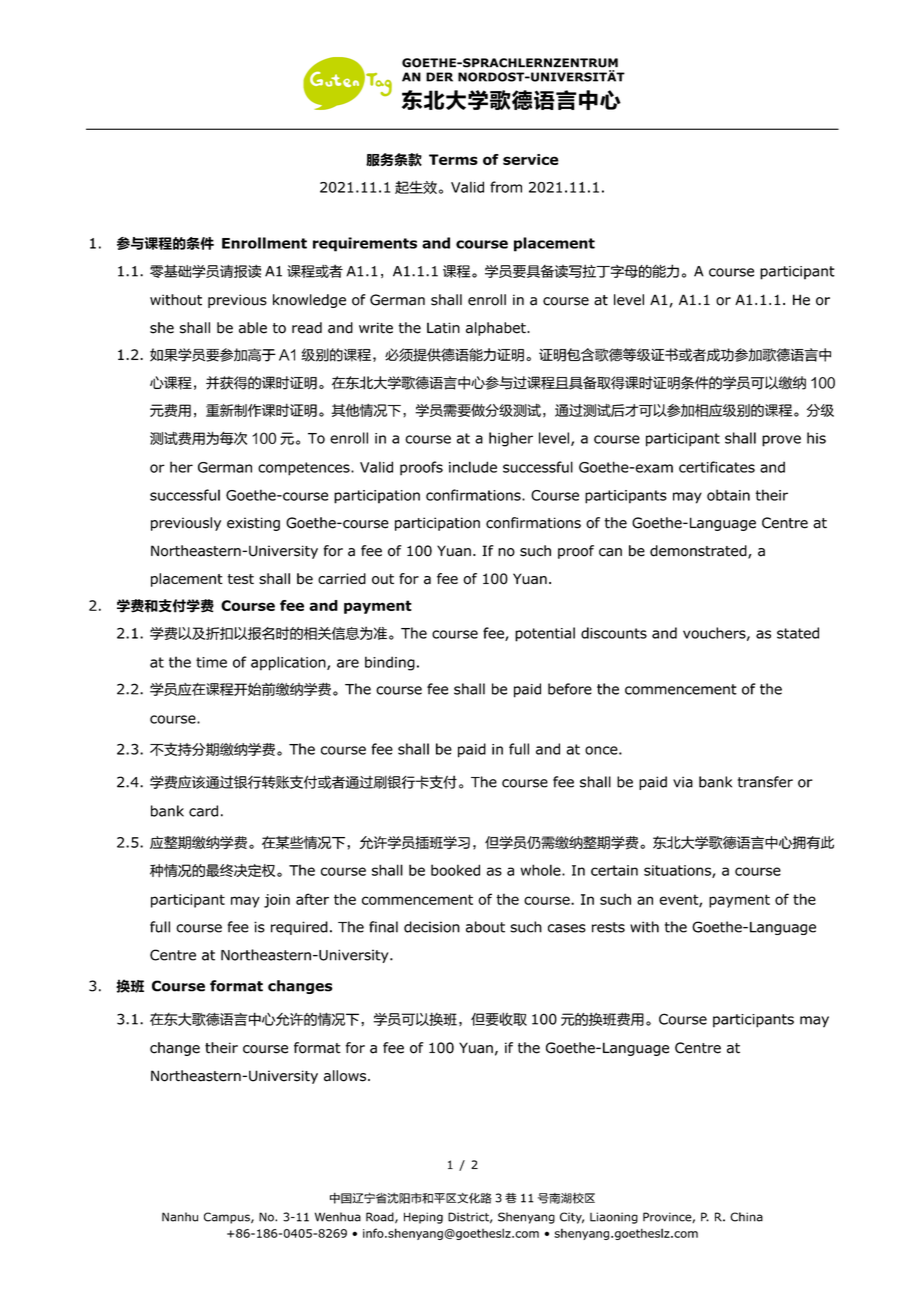 This document has width=924, height=1308. Describe the element at coordinates (614, 1218) in the document. I see `Liaoning` at that location.
